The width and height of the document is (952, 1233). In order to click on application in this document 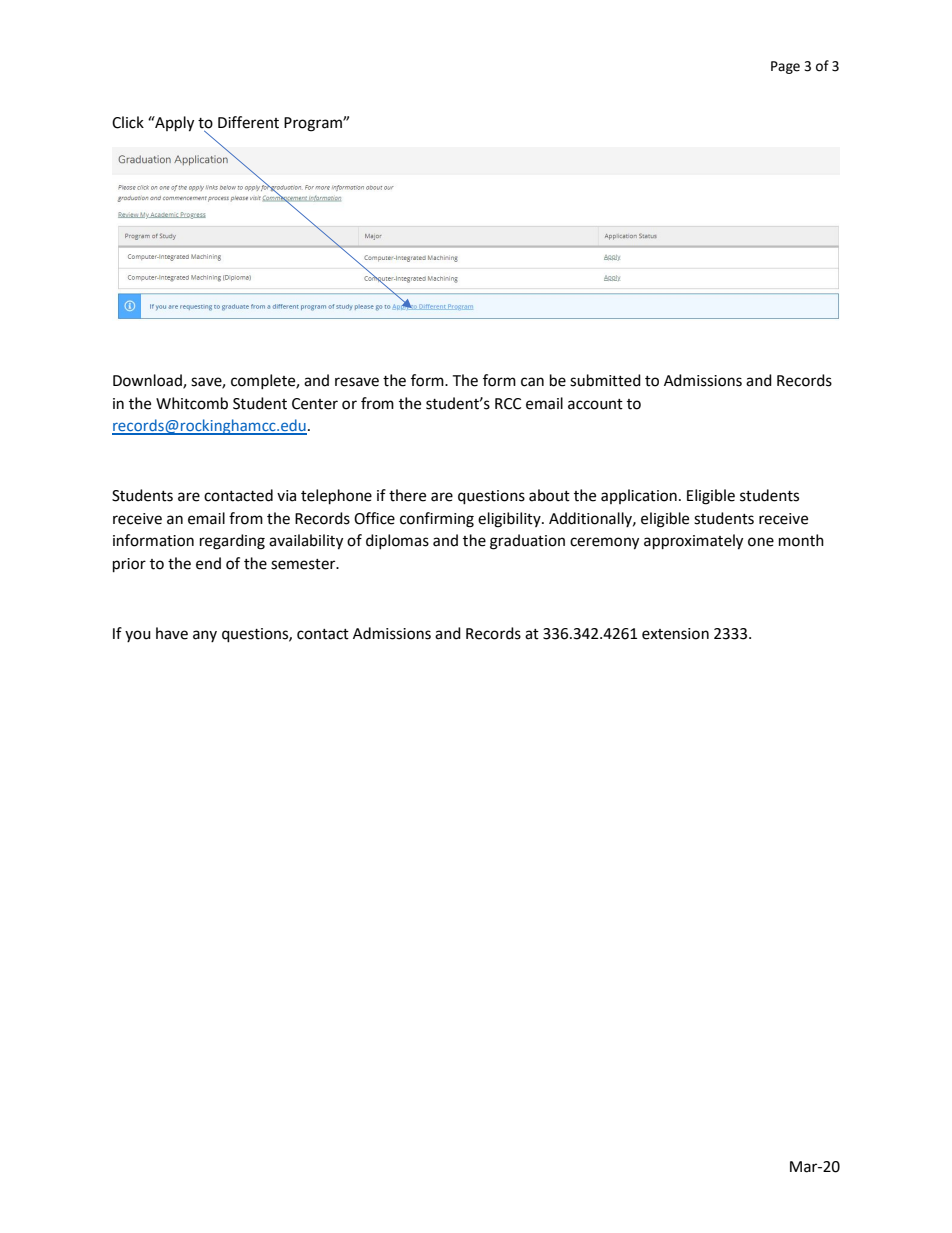, I will do `click(639, 496)`.
